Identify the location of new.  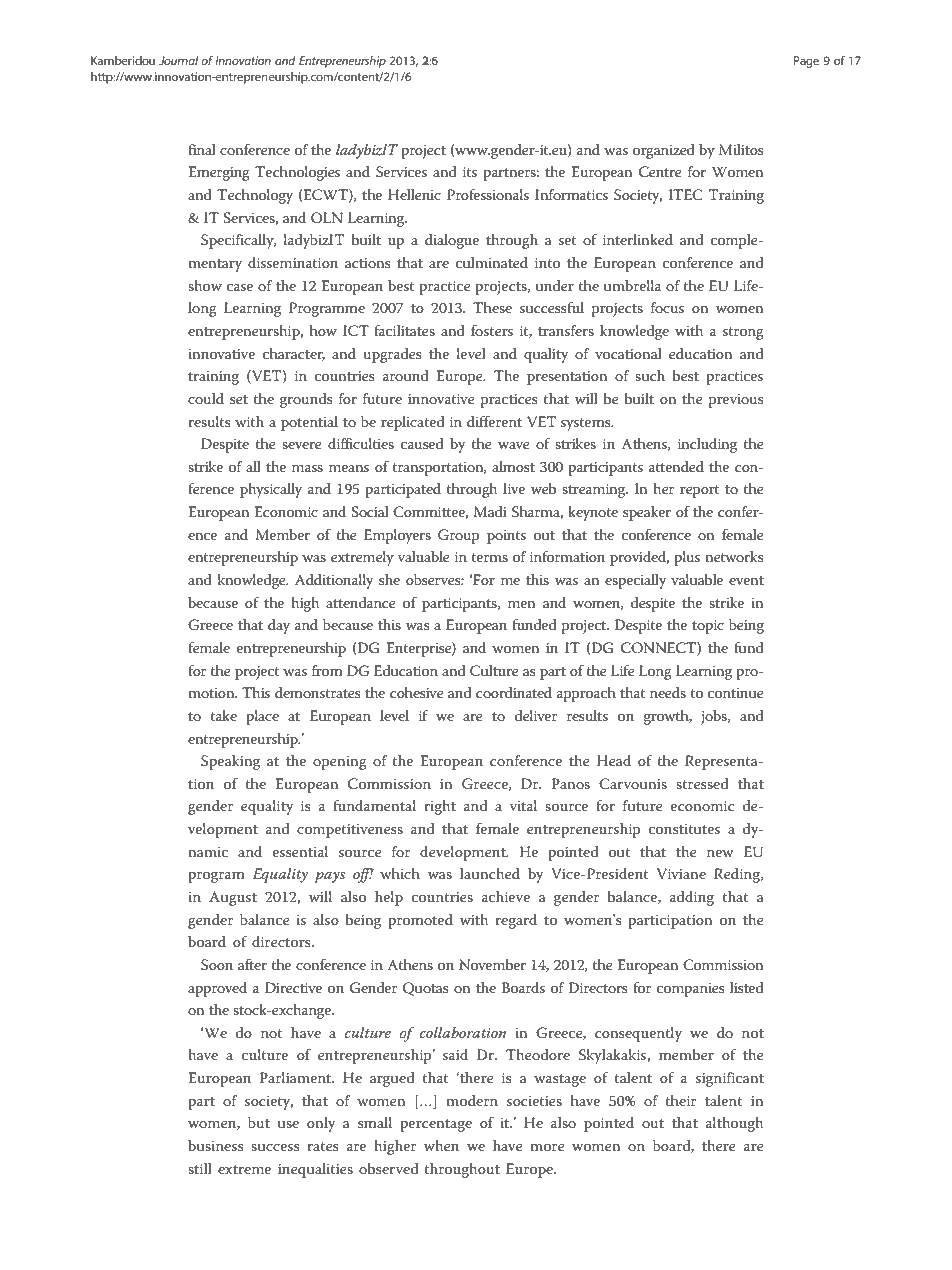
(720, 853).
